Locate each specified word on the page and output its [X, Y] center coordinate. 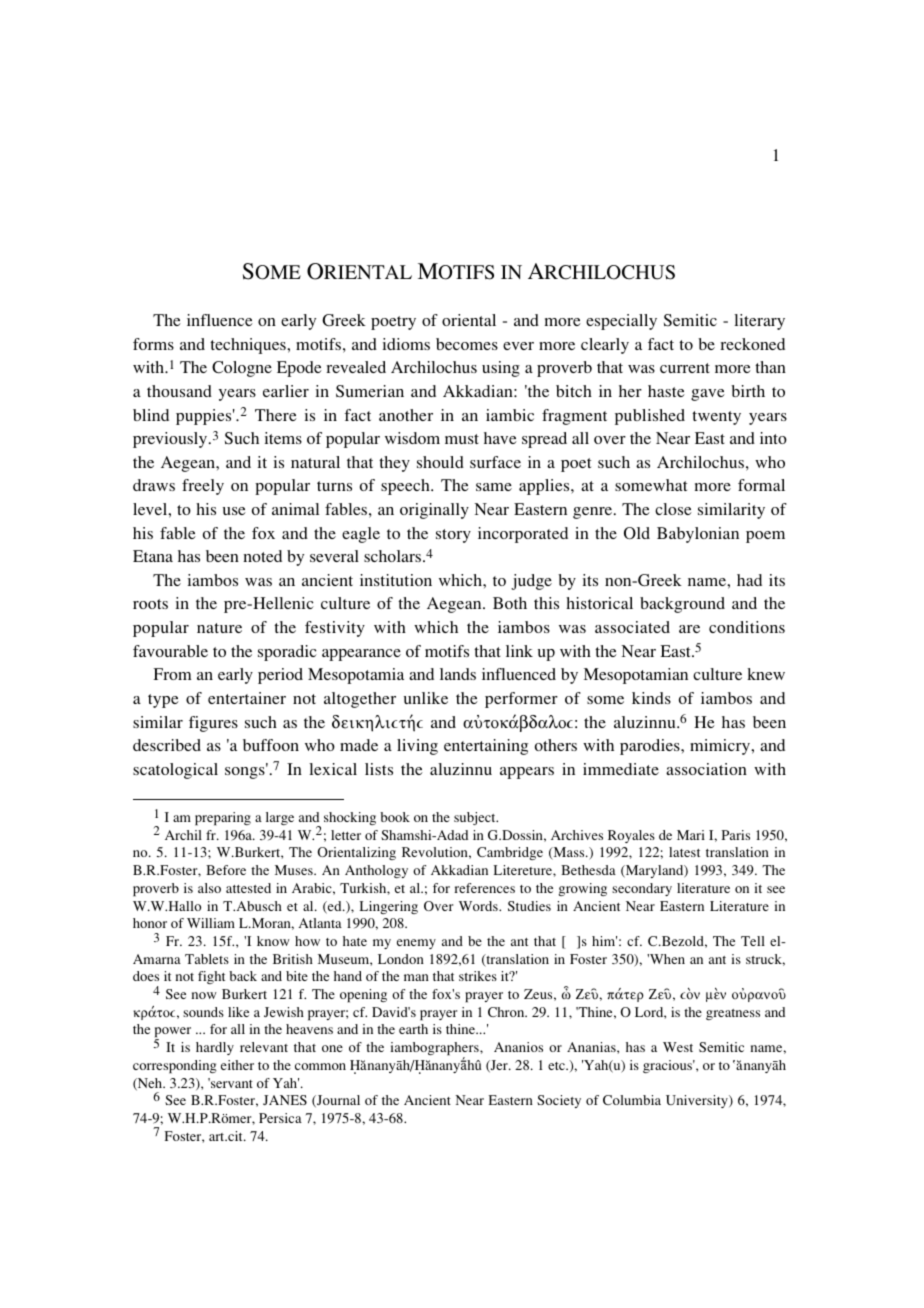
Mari [691, 835]
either [237, 1065]
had [749, 580]
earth [413, 1029]
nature [219, 628]
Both [510, 603]
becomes [467, 344]
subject [476, 818]
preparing [223, 819]
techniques [249, 346]
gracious [669, 1066]
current [685, 368]
